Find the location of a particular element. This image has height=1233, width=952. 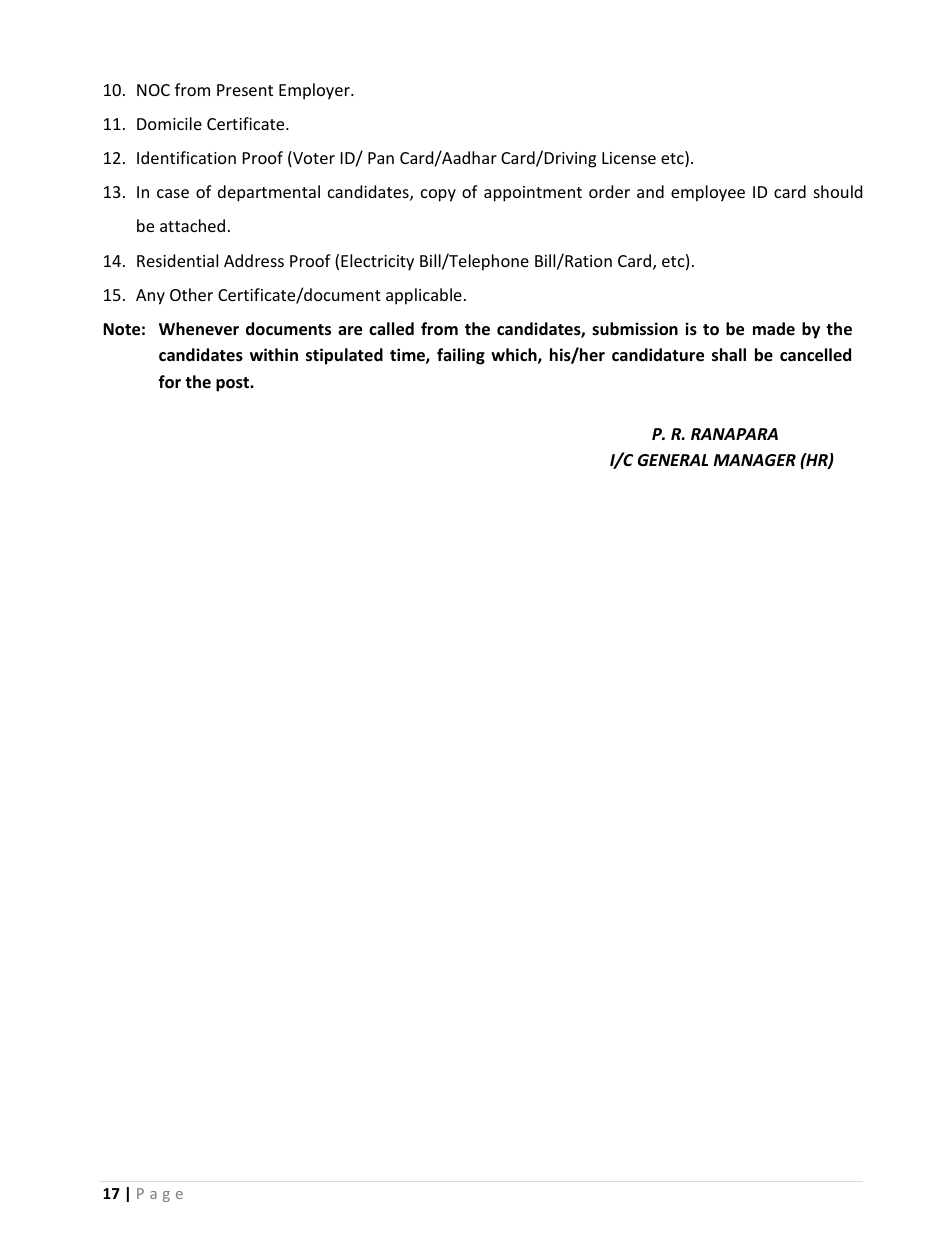

appointment is located at coordinates (533, 194).
